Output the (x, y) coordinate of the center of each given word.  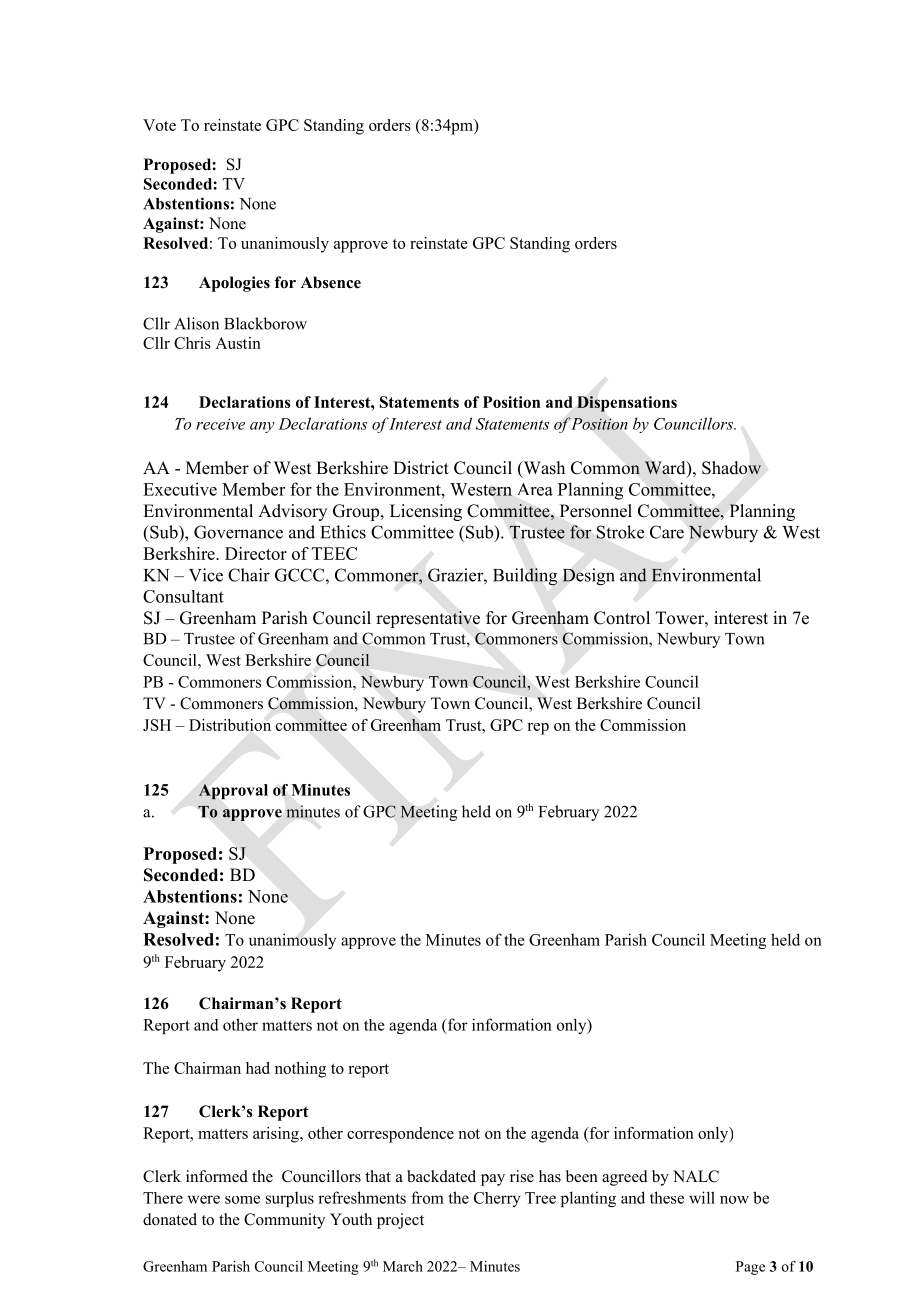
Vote (159, 125)
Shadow (731, 468)
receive (220, 424)
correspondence (400, 1135)
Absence (331, 282)
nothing (300, 1070)
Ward (666, 469)
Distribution (230, 725)
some (242, 1199)
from (427, 1197)
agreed (625, 1178)
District (421, 468)
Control (622, 618)
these (667, 1197)
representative (428, 619)
